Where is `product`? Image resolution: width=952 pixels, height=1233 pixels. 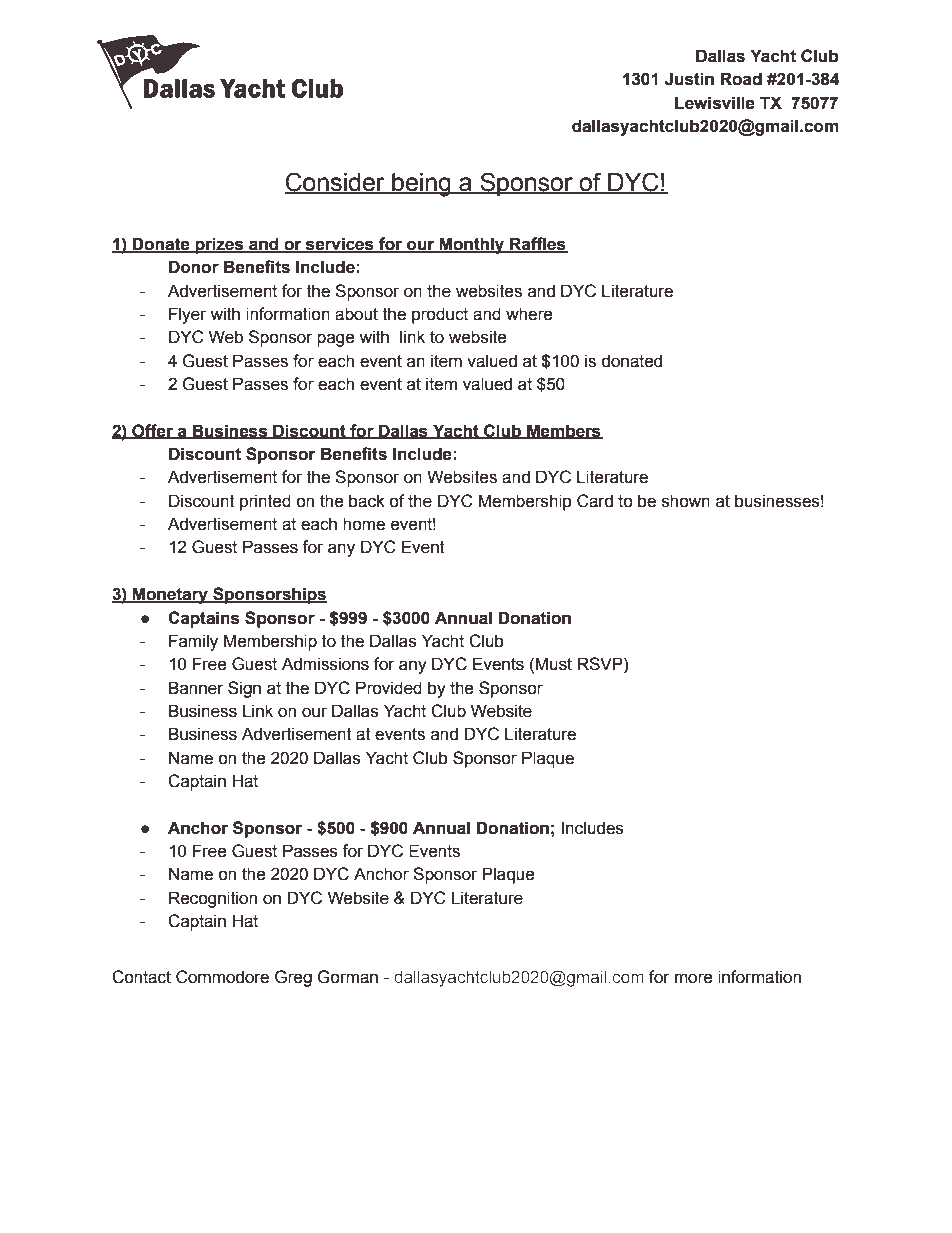 product is located at coordinates (440, 315).
